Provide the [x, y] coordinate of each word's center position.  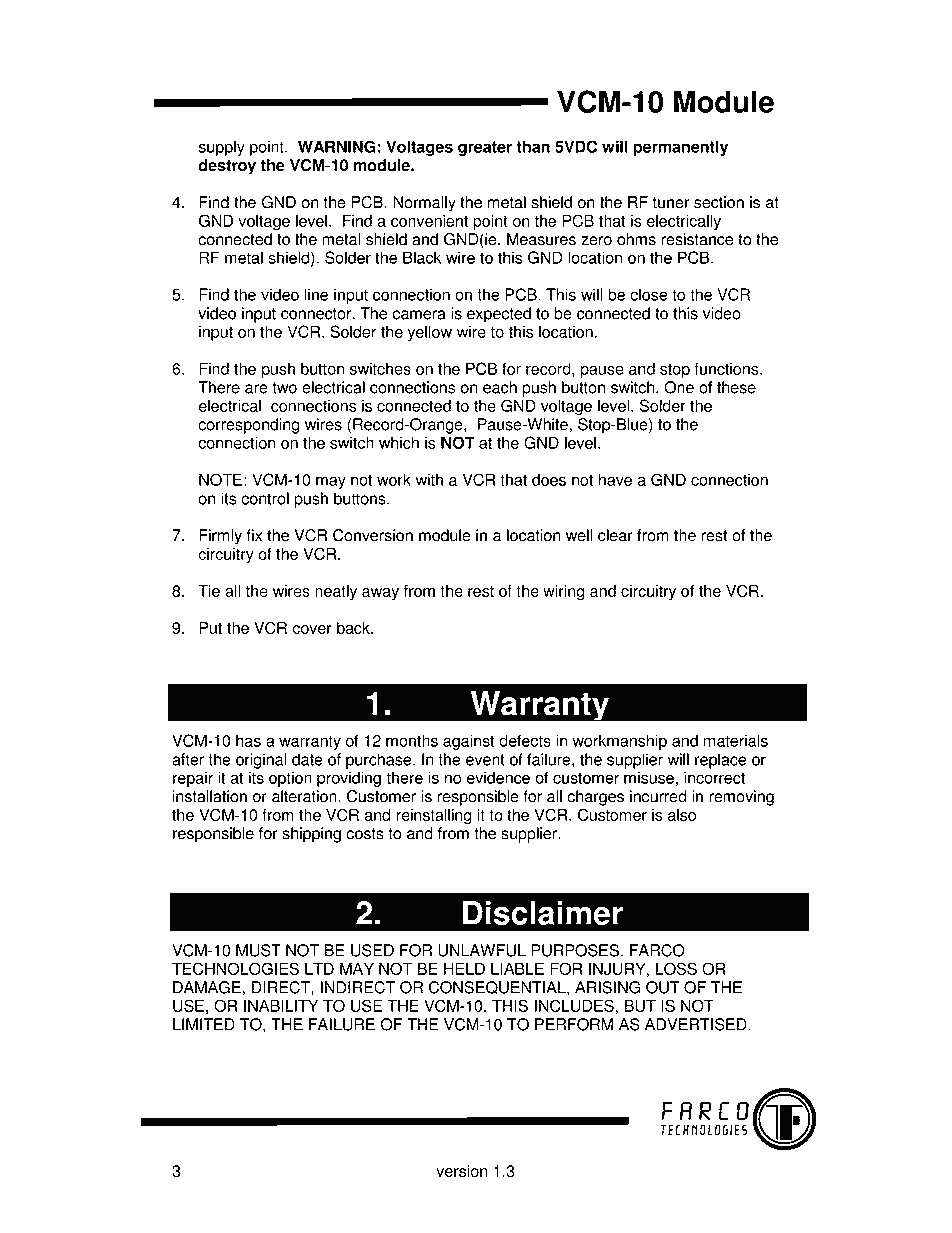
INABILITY [281, 1005]
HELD [464, 968]
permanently [680, 148]
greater [485, 148]
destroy [227, 167]
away [380, 594]
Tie [209, 591]
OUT [663, 987]
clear [615, 535]
